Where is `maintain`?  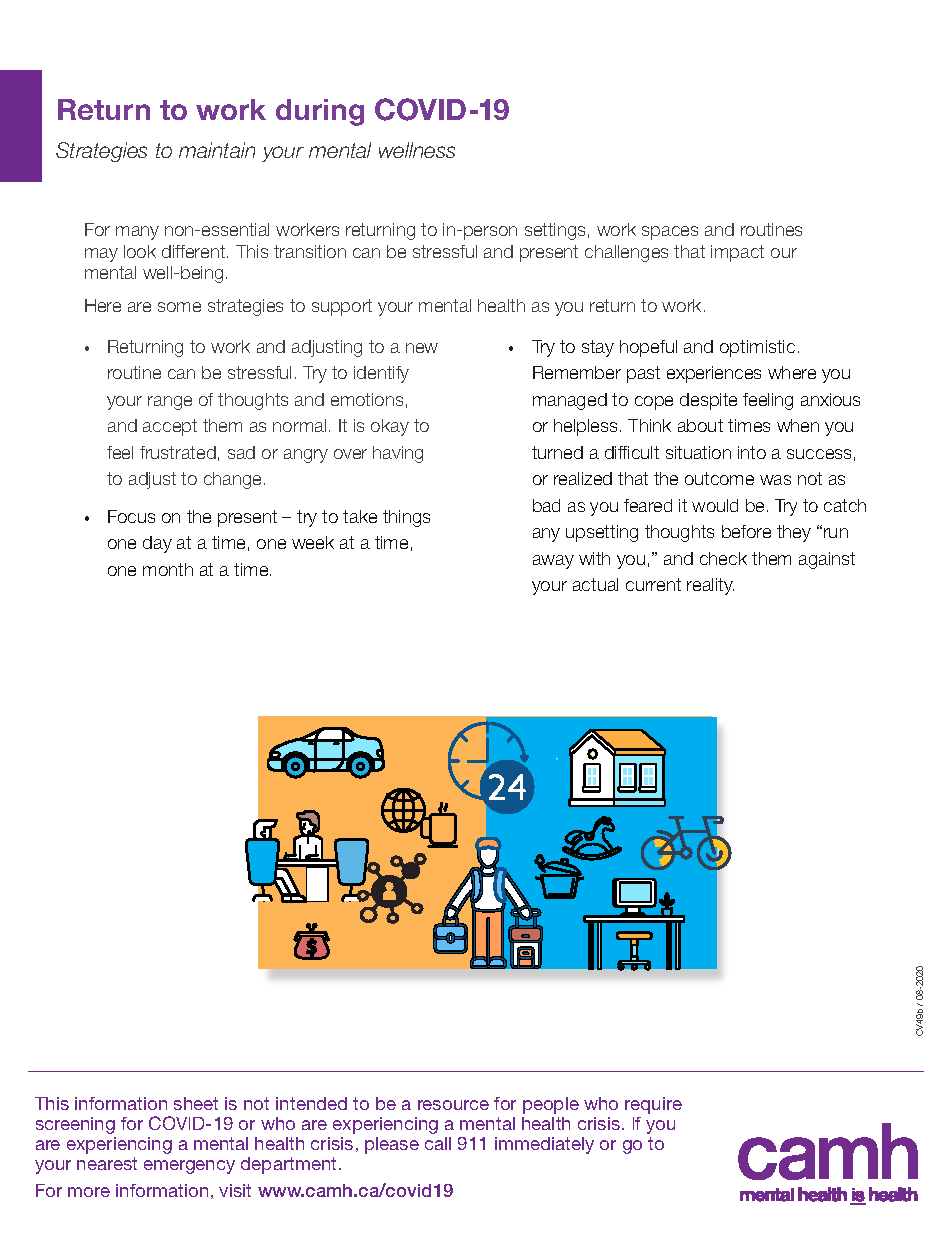
maintain is located at coordinates (217, 150).
